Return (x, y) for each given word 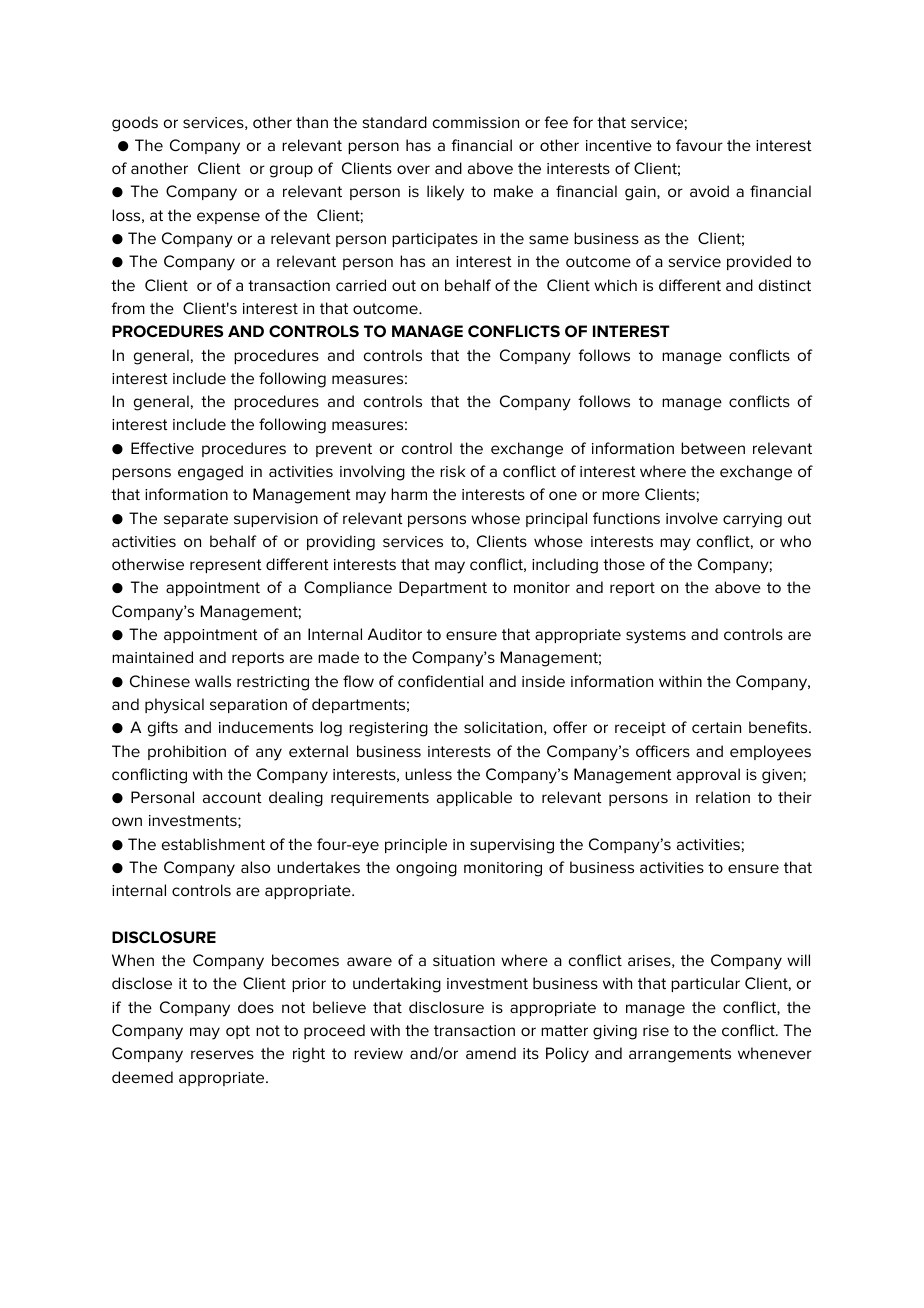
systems (656, 636)
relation (723, 797)
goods (135, 124)
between (713, 448)
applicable (474, 798)
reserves (222, 1054)
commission (476, 122)
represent (226, 566)
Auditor (395, 634)
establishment (213, 844)
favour (699, 145)
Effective (162, 448)
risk (452, 471)
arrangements (680, 1055)
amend (491, 1053)
